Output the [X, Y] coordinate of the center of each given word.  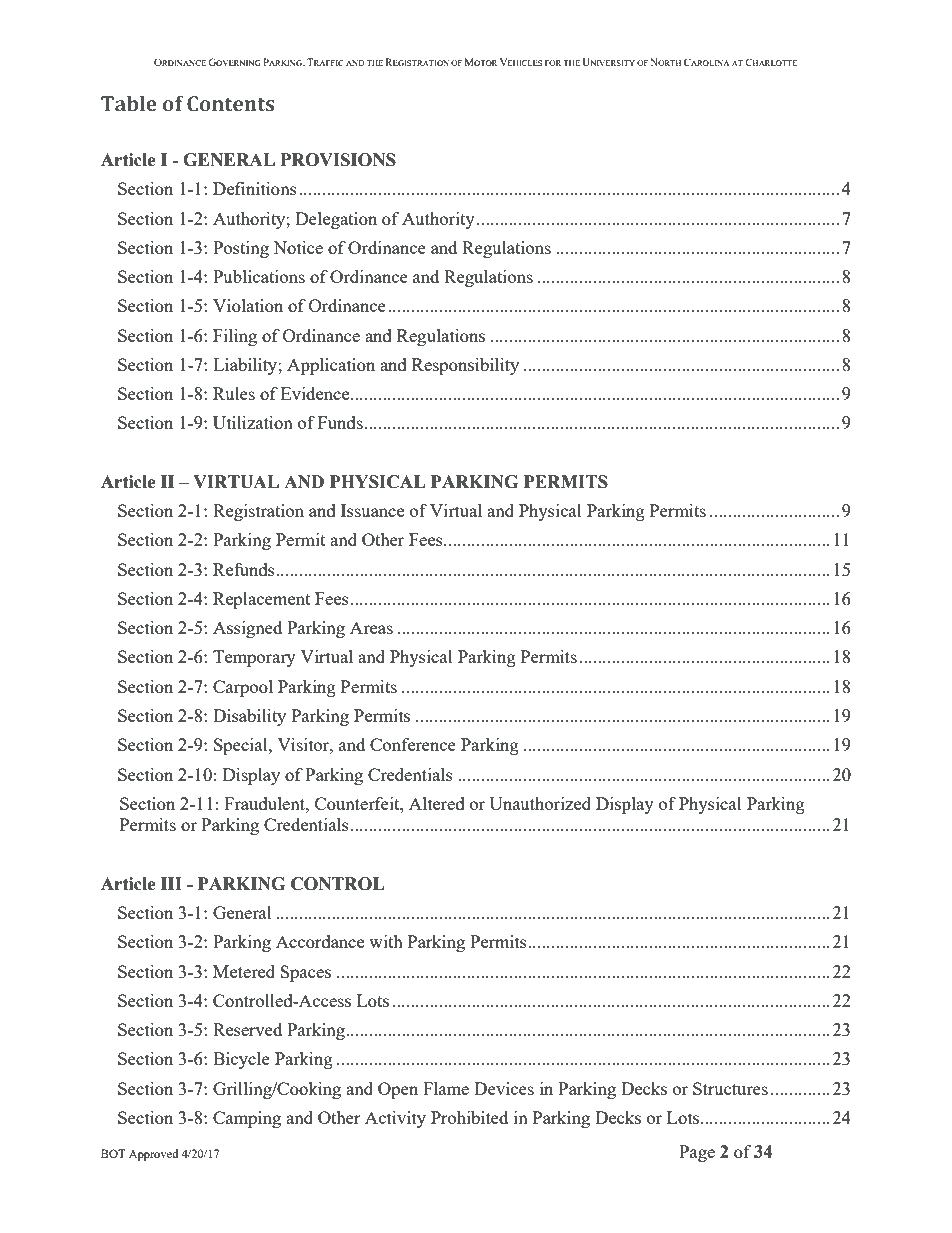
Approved [154, 1155]
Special [242, 746]
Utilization [253, 422]
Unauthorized [540, 803]
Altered [437, 803]
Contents [230, 104]
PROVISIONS [338, 160]
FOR [553, 63]
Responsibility [465, 366]
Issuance [372, 510]
